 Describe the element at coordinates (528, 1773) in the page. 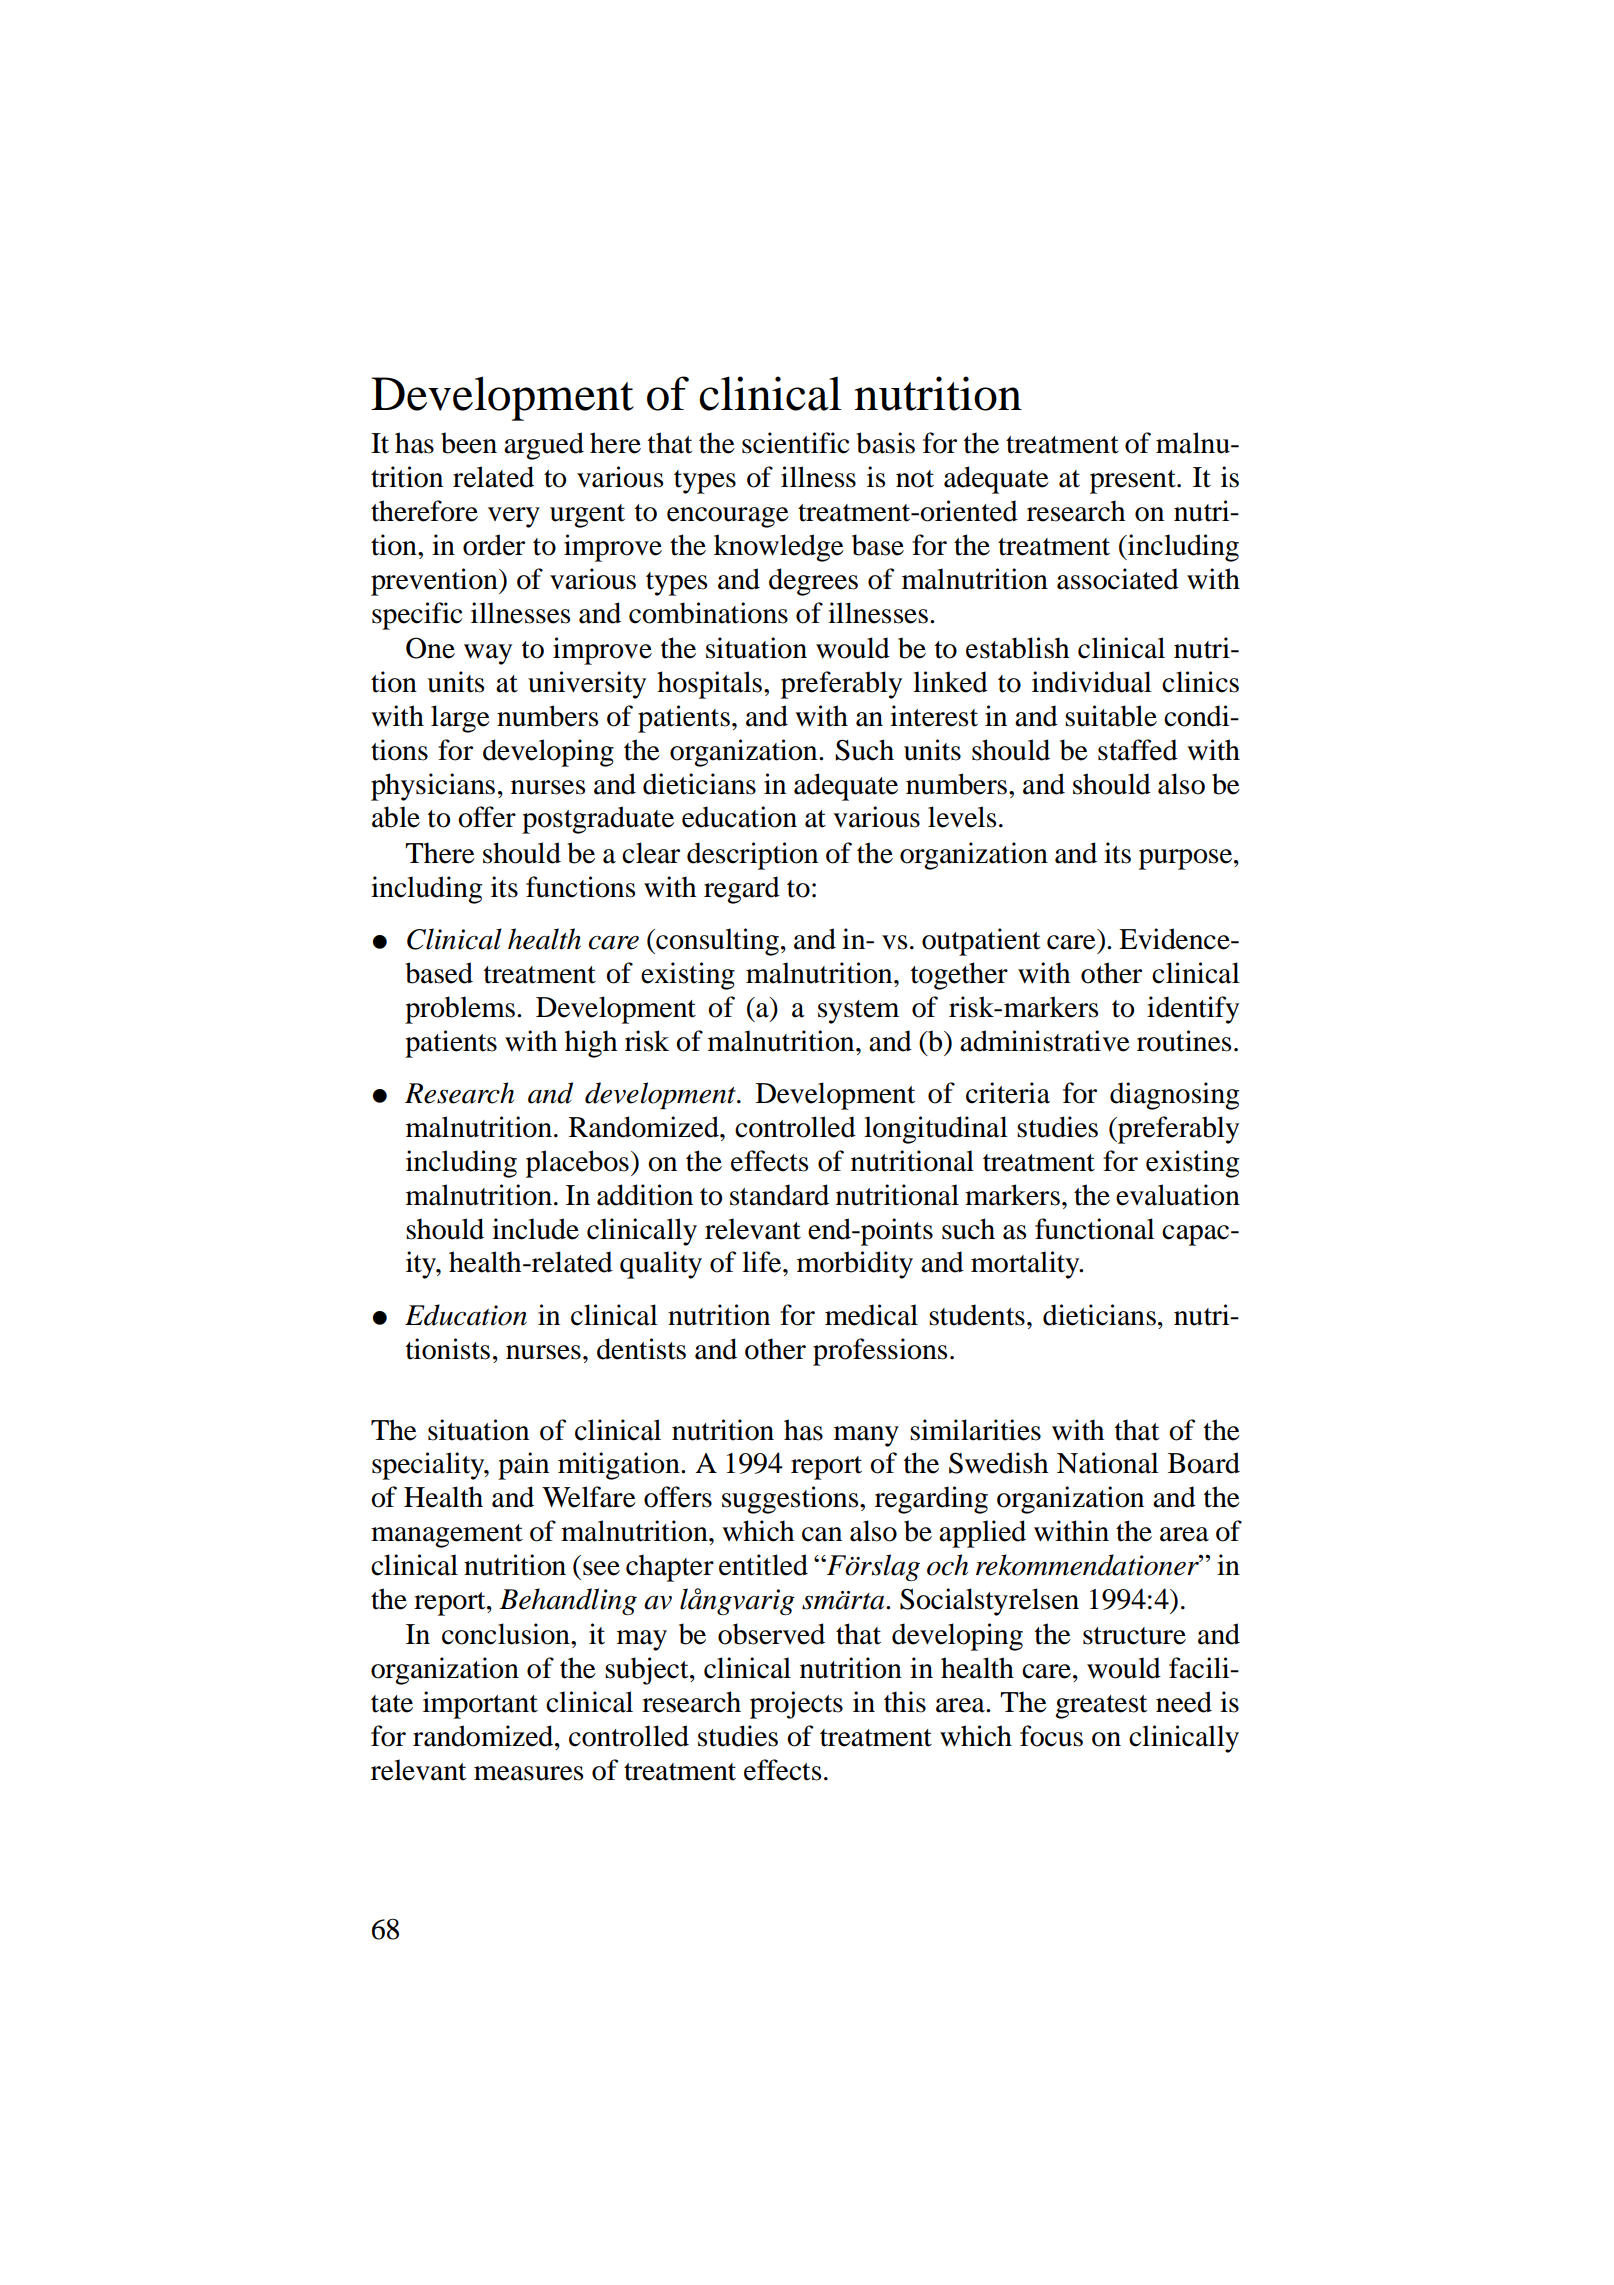

I see `measures` at that location.
